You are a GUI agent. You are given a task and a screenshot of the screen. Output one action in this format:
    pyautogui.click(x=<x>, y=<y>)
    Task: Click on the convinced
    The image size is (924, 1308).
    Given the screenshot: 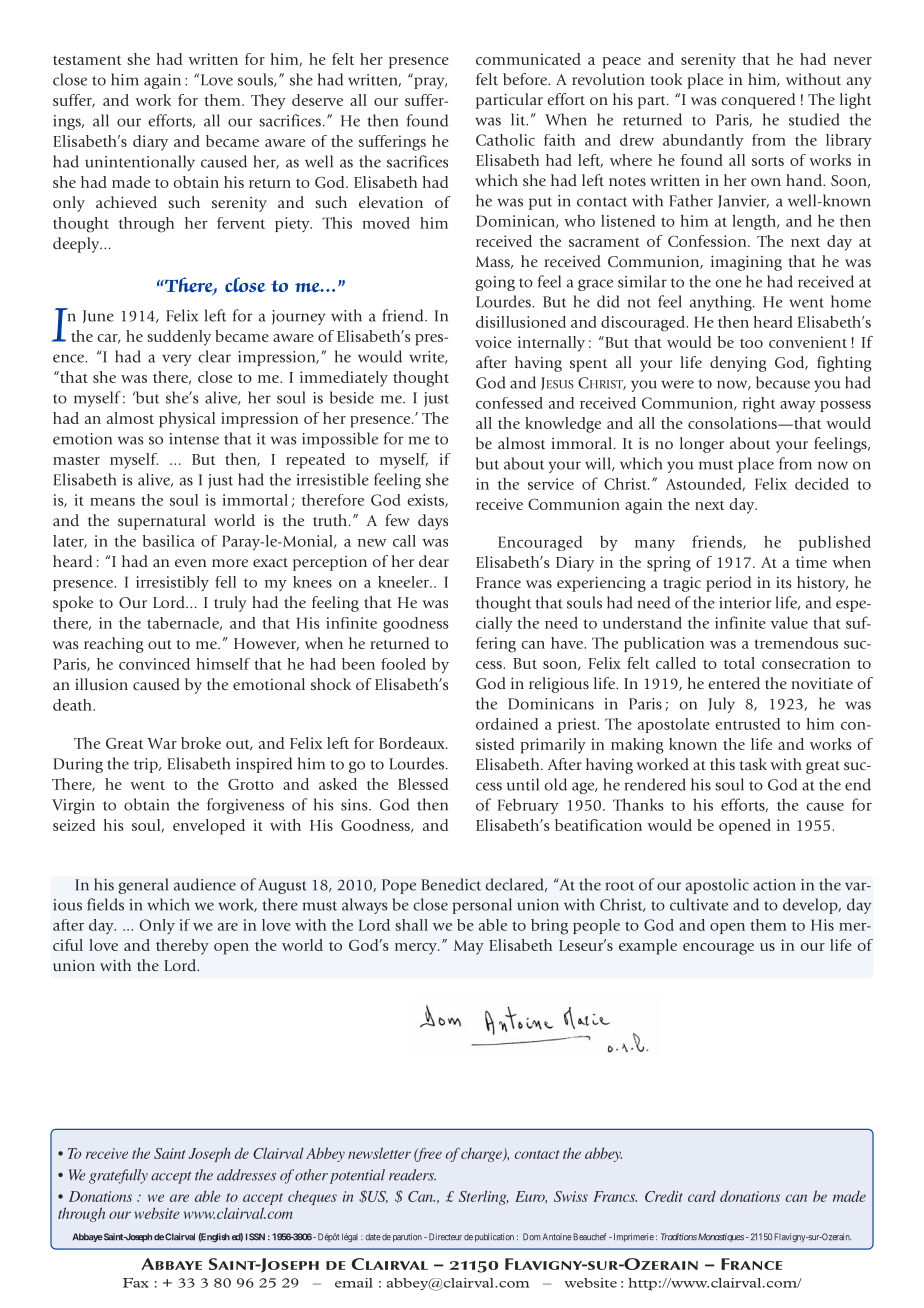 What is the action you would take?
    pyautogui.click(x=154, y=664)
